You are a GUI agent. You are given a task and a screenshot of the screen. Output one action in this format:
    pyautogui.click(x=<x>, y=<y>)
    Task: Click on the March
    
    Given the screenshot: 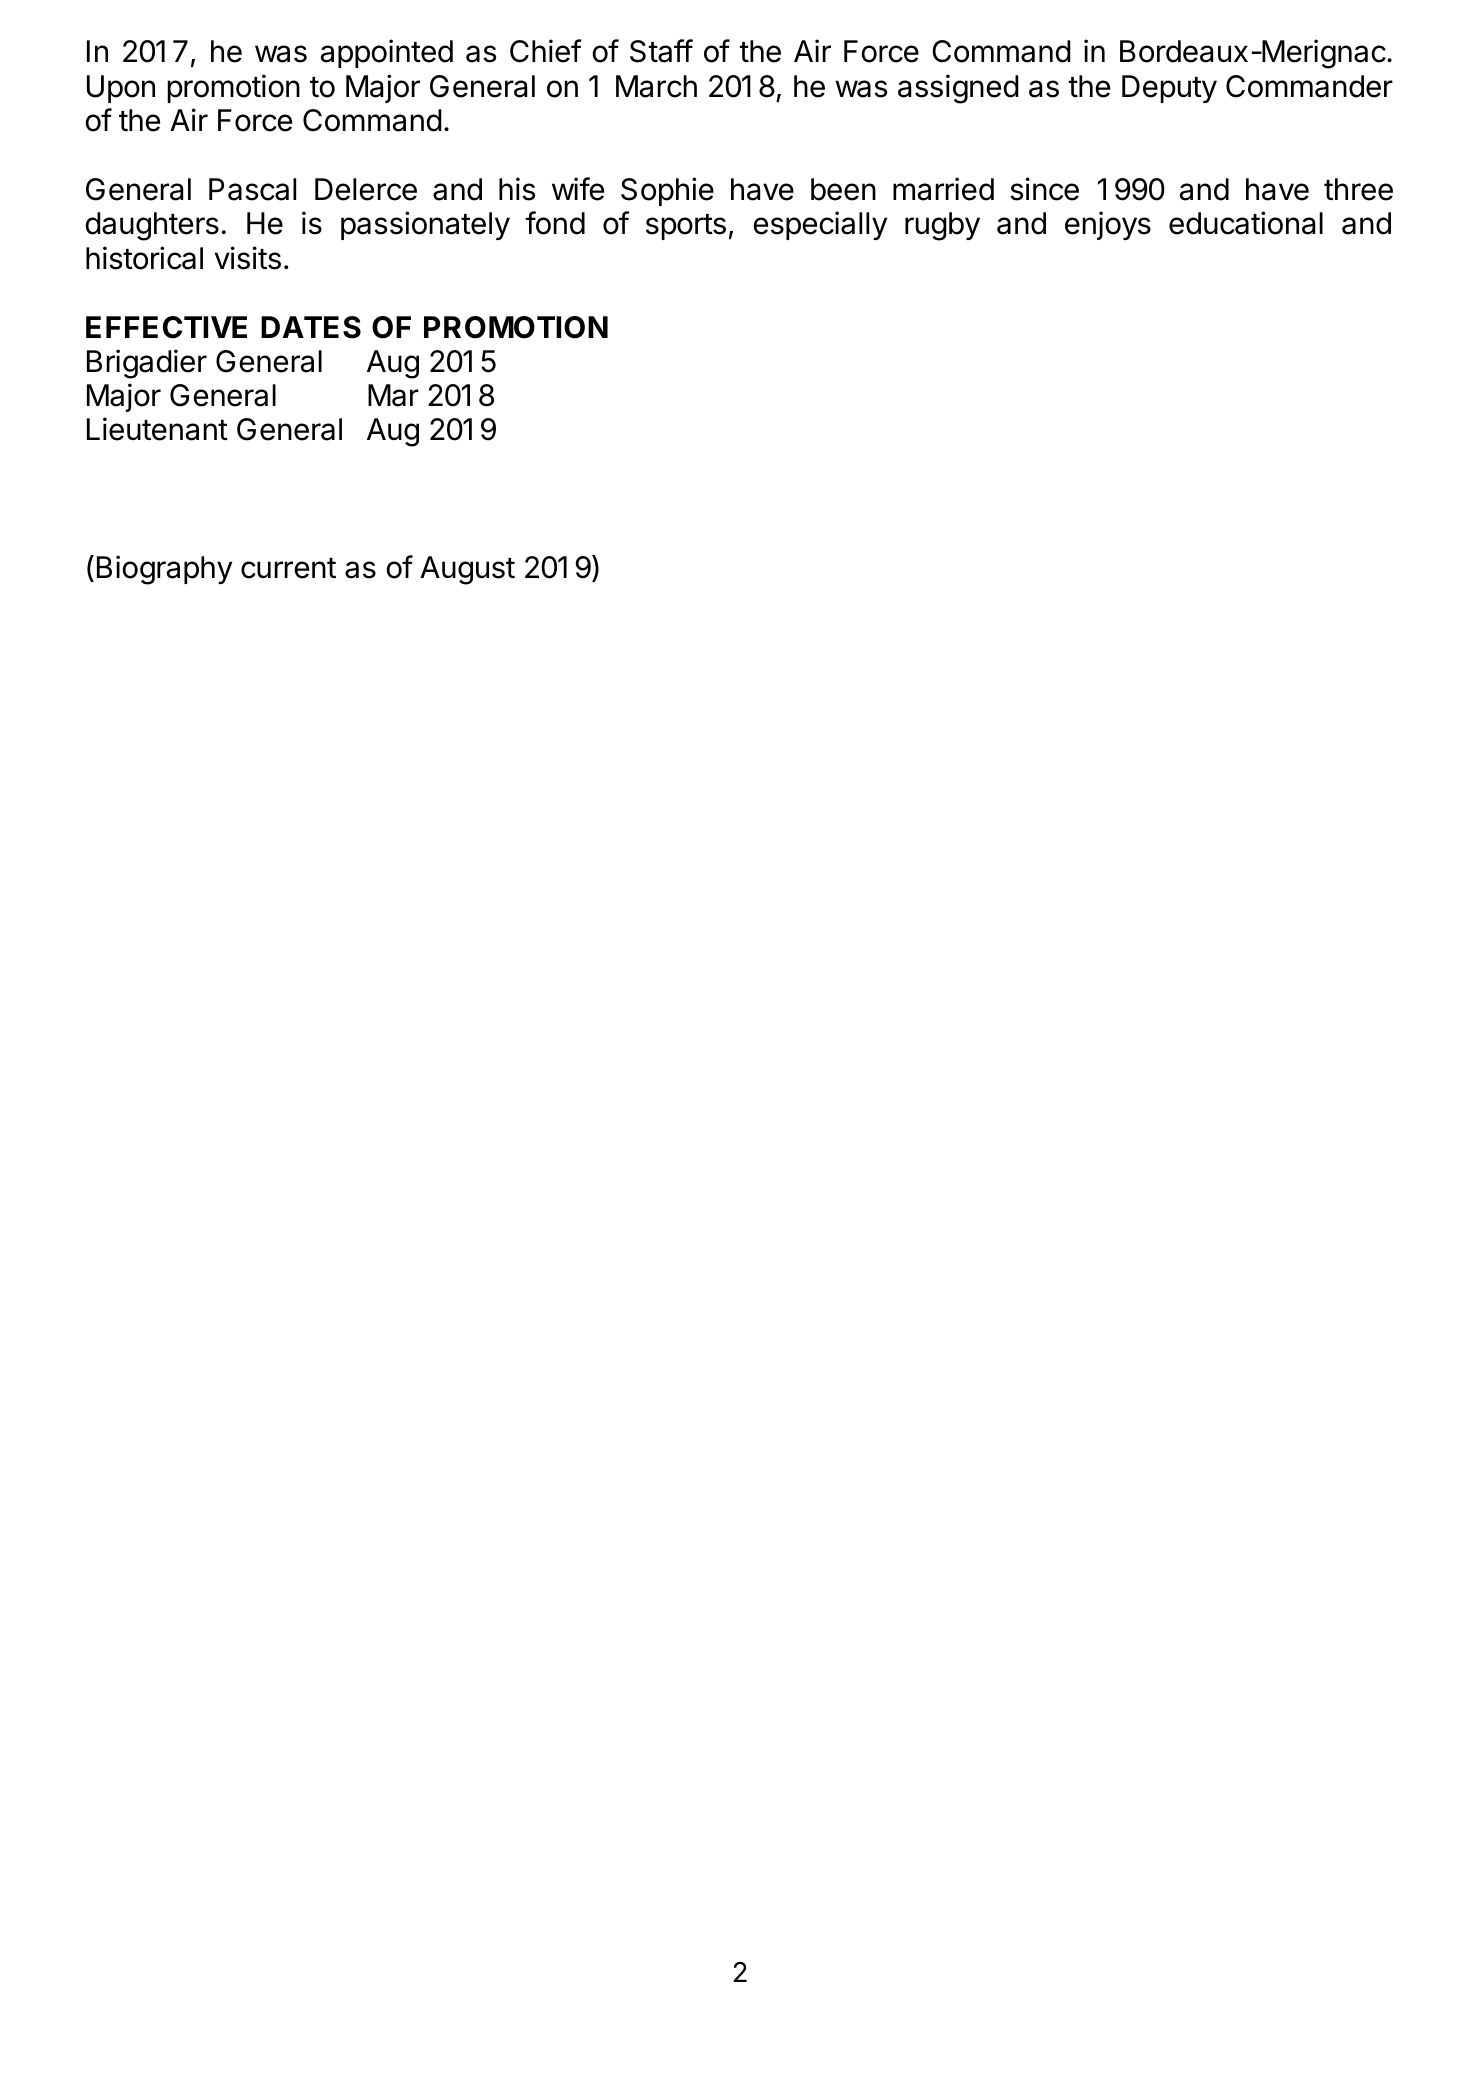 What is the action you would take?
    pyautogui.click(x=656, y=86)
